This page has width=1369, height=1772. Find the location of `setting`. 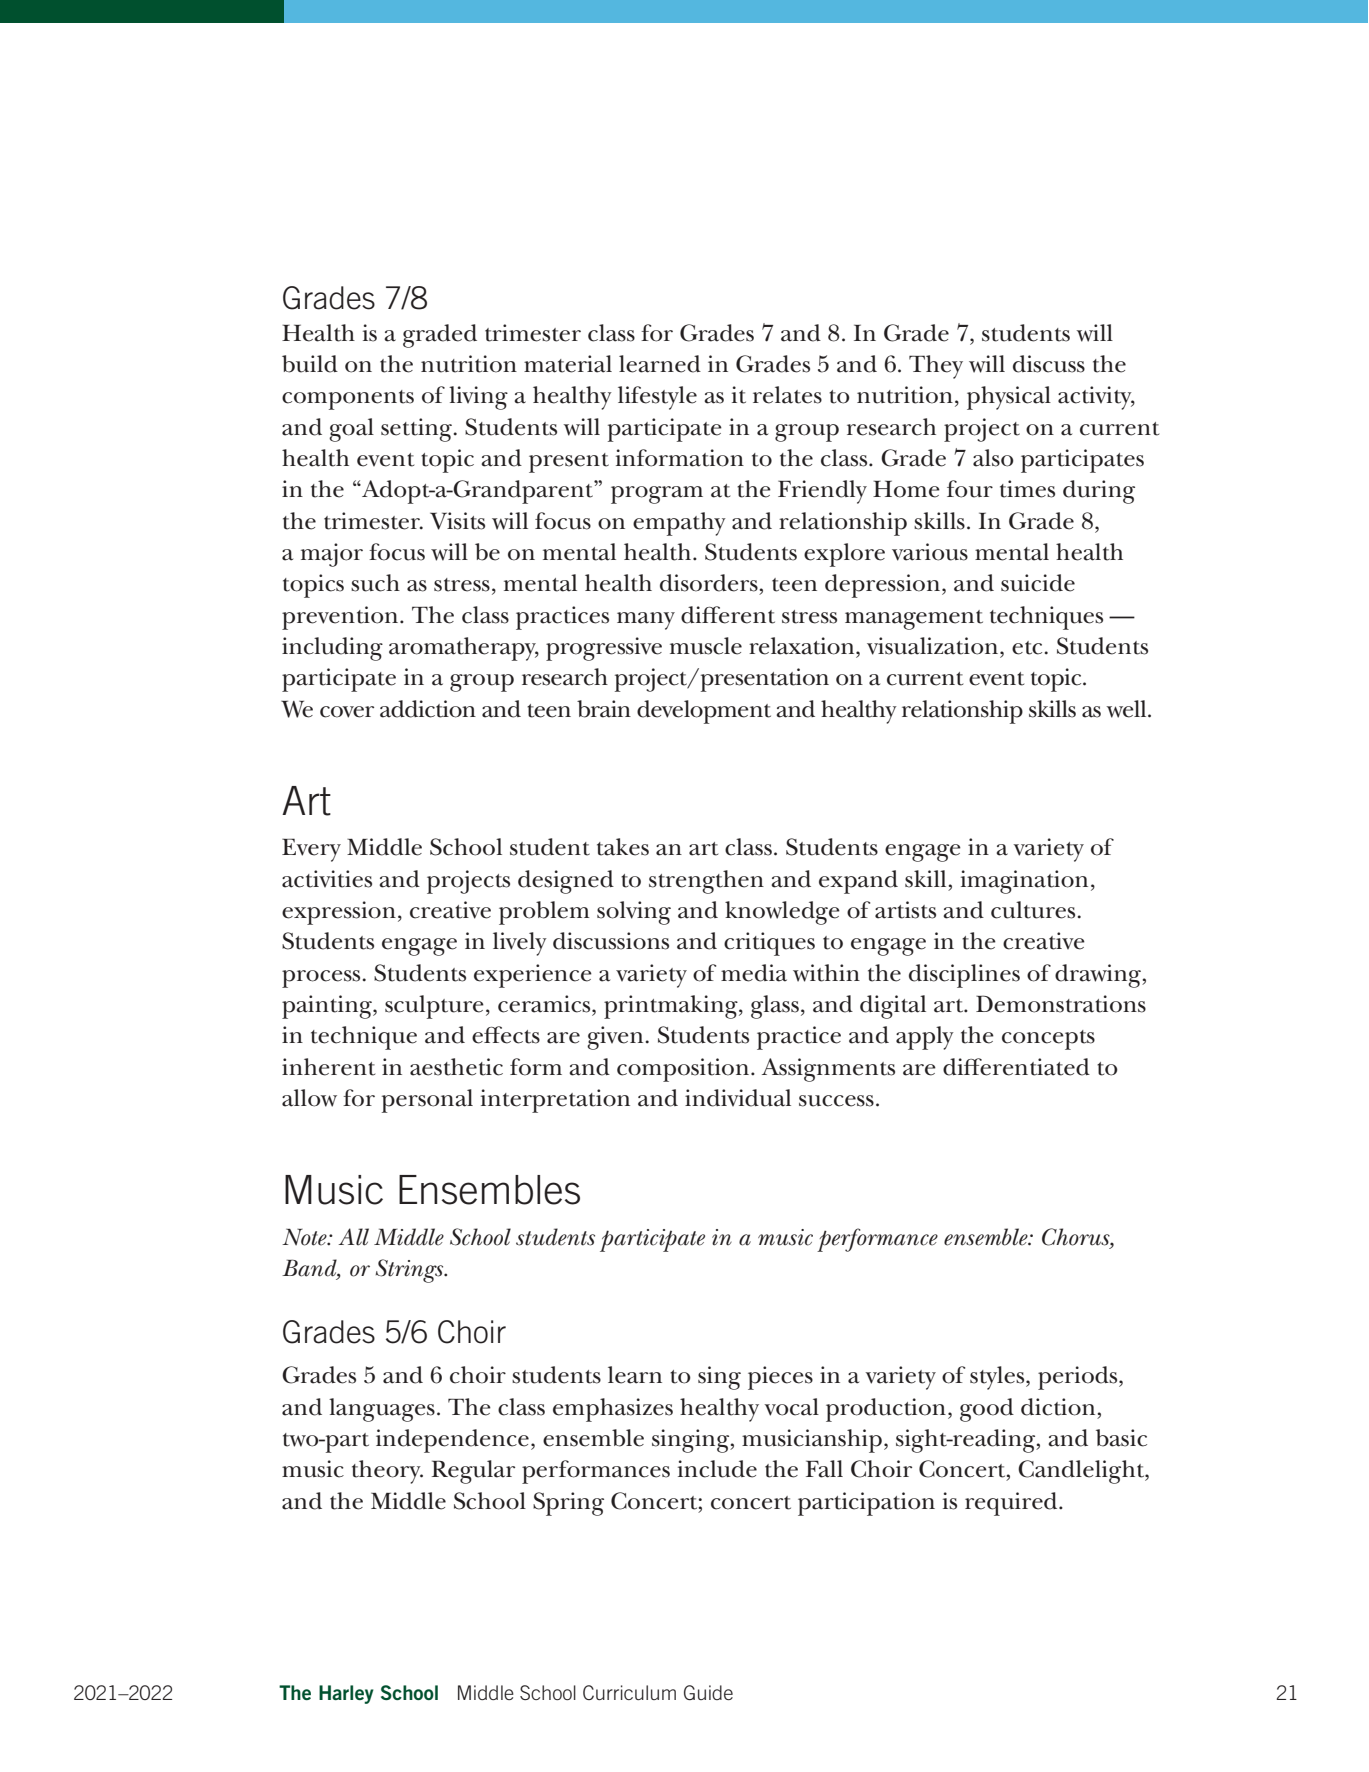

setting is located at coordinates (418, 430).
